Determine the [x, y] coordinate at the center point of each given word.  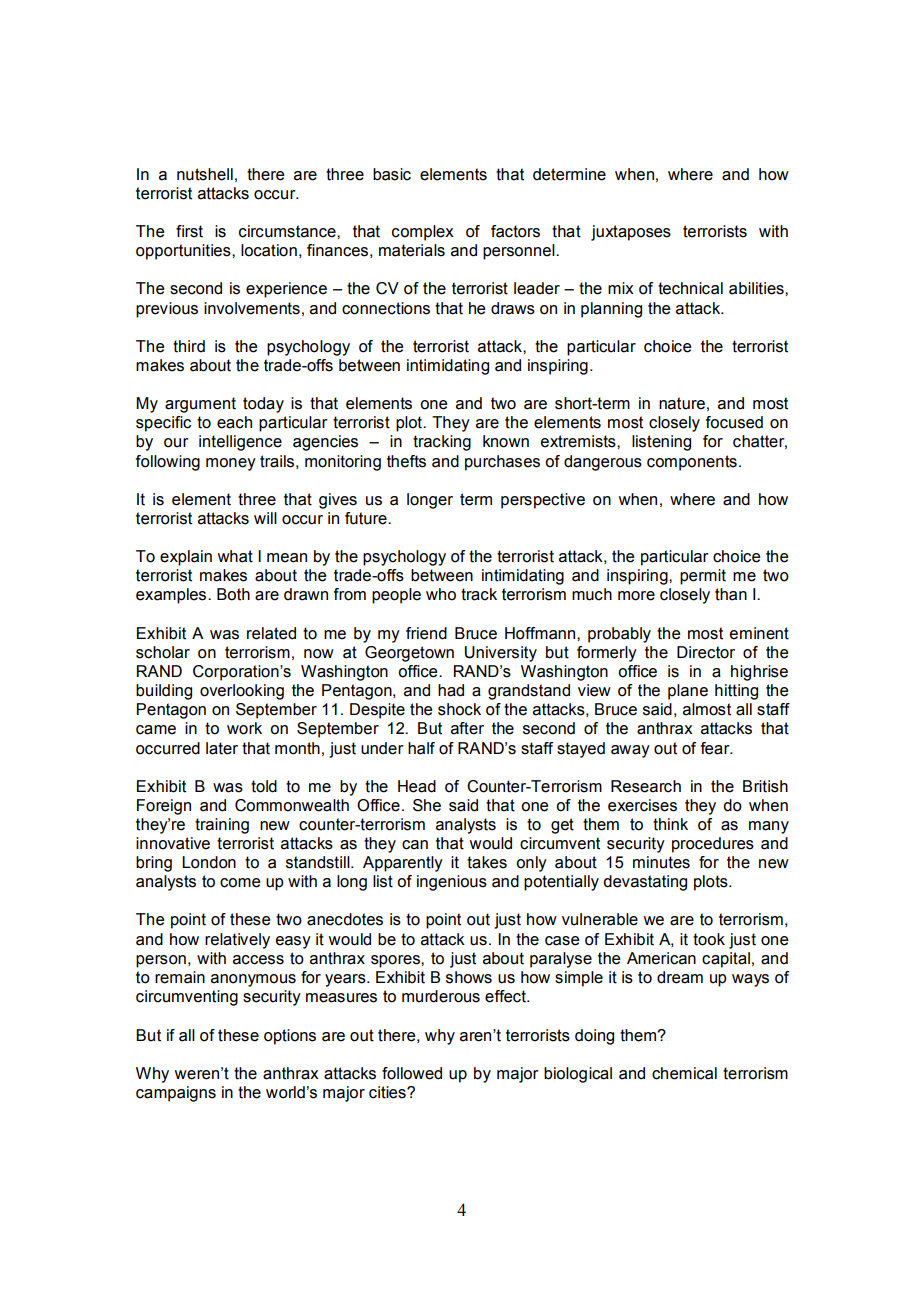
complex [423, 233]
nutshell [205, 174]
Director [706, 652]
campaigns [176, 1094]
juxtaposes [631, 233]
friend [426, 633]
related [271, 633]
